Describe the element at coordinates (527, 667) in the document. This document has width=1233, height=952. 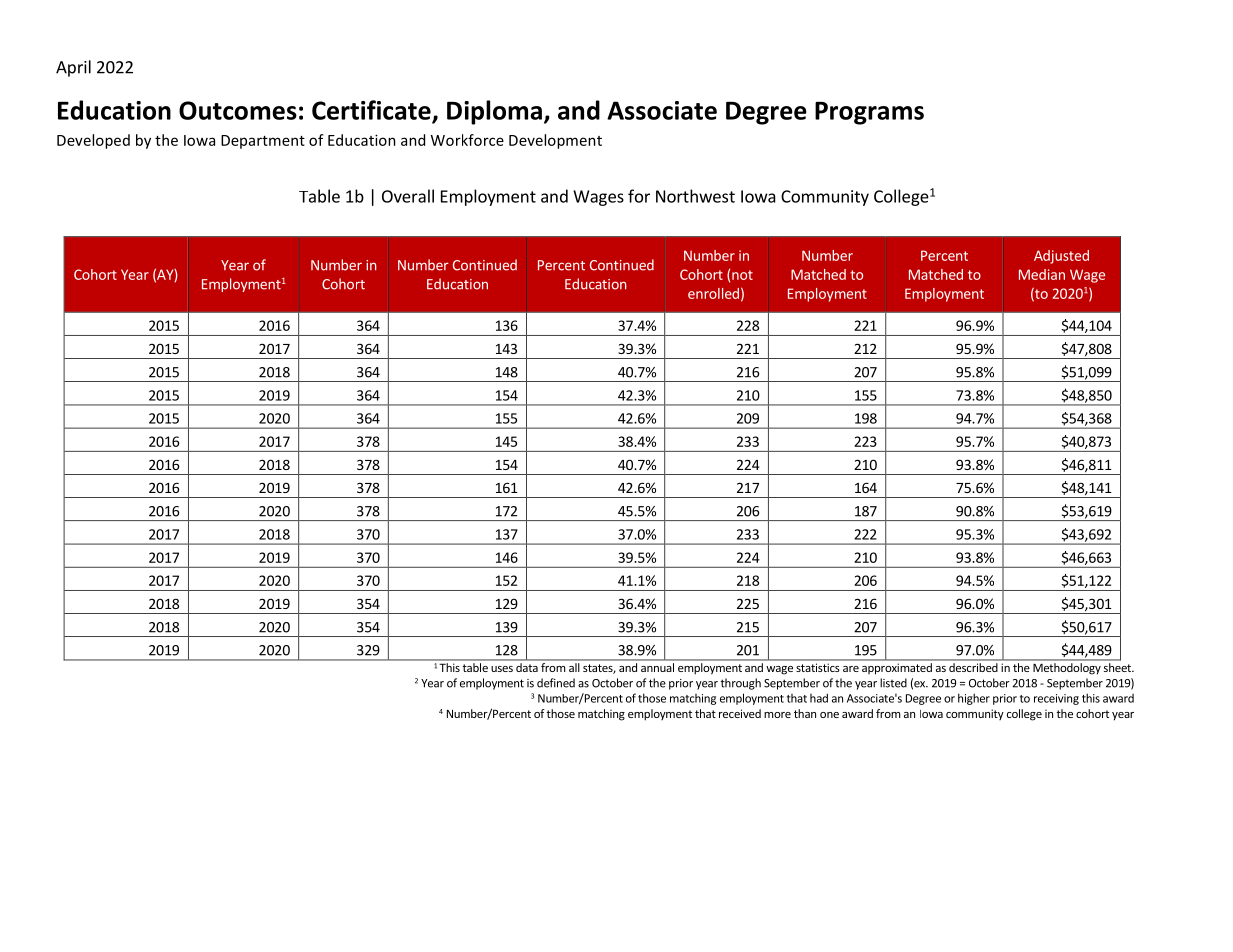
I see `data` at that location.
